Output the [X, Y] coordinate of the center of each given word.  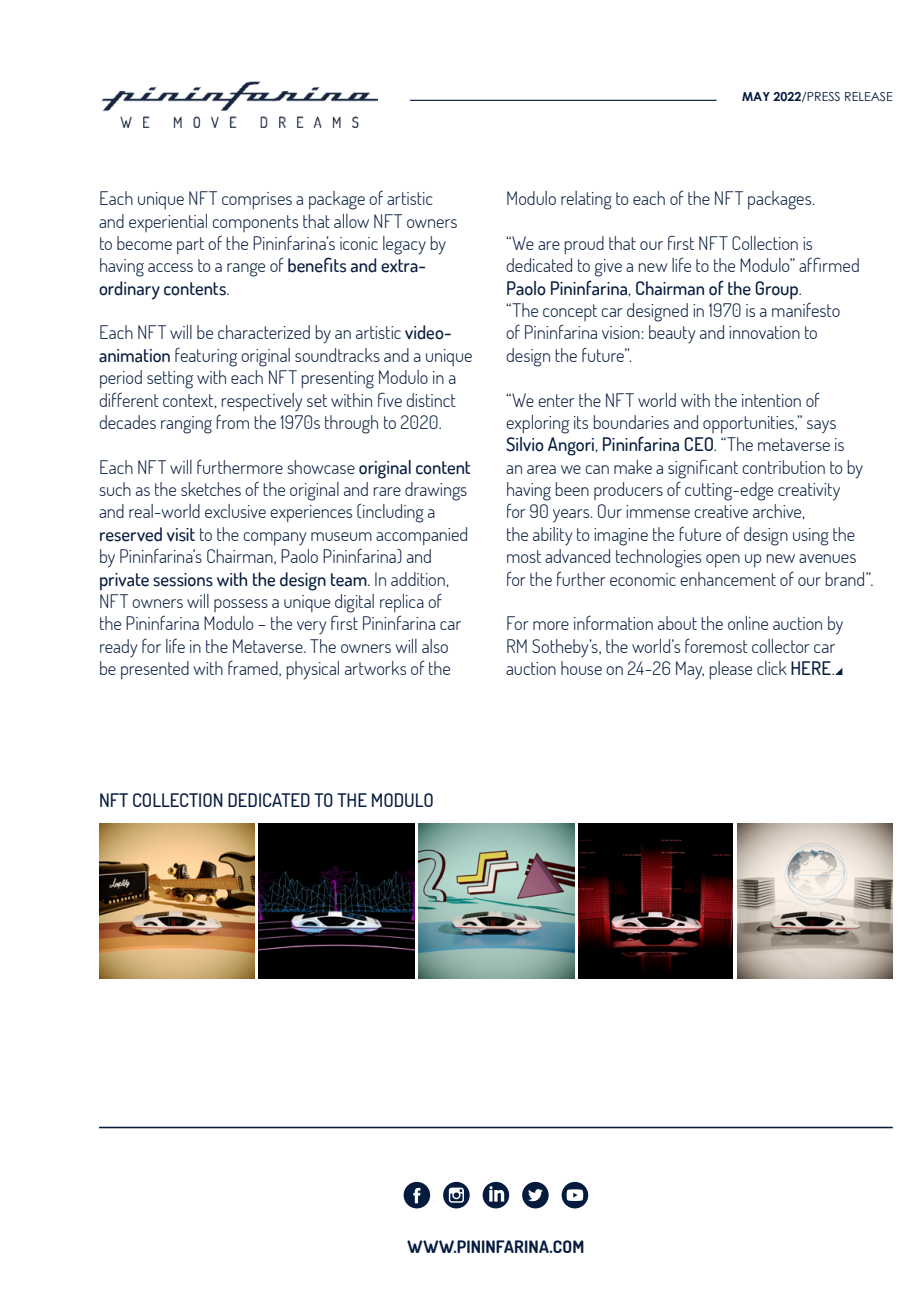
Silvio [525, 444]
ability [552, 536]
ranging [186, 425]
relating [586, 200]
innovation [764, 332]
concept [570, 312]
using [811, 537]
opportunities [749, 424]
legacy [404, 245]
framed [254, 668]
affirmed [829, 264]
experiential [168, 223]
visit [181, 535]
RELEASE [869, 96]
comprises [257, 200]
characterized [264, 332]
